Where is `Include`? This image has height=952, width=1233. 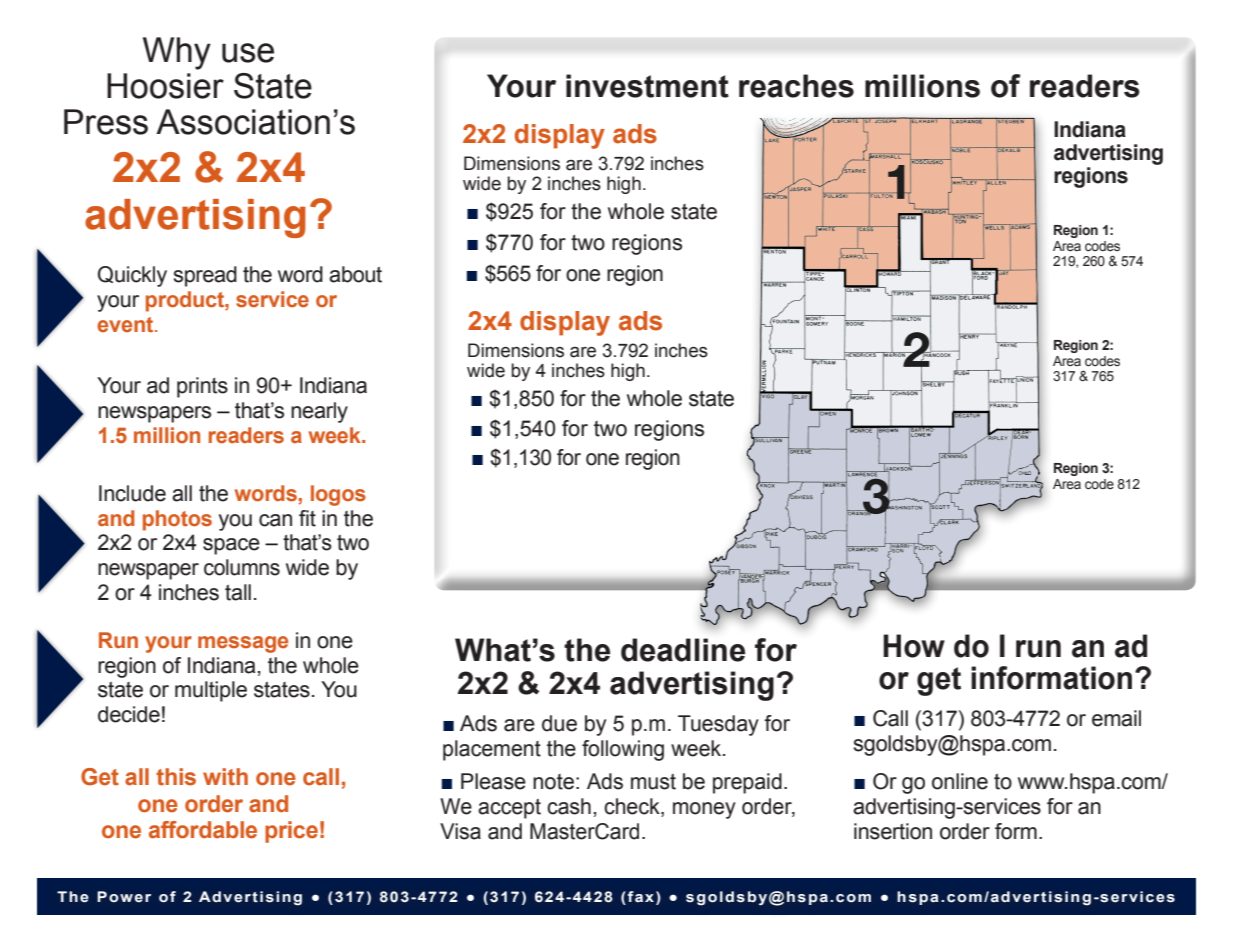 Include is located at coordinates (132, 493).
